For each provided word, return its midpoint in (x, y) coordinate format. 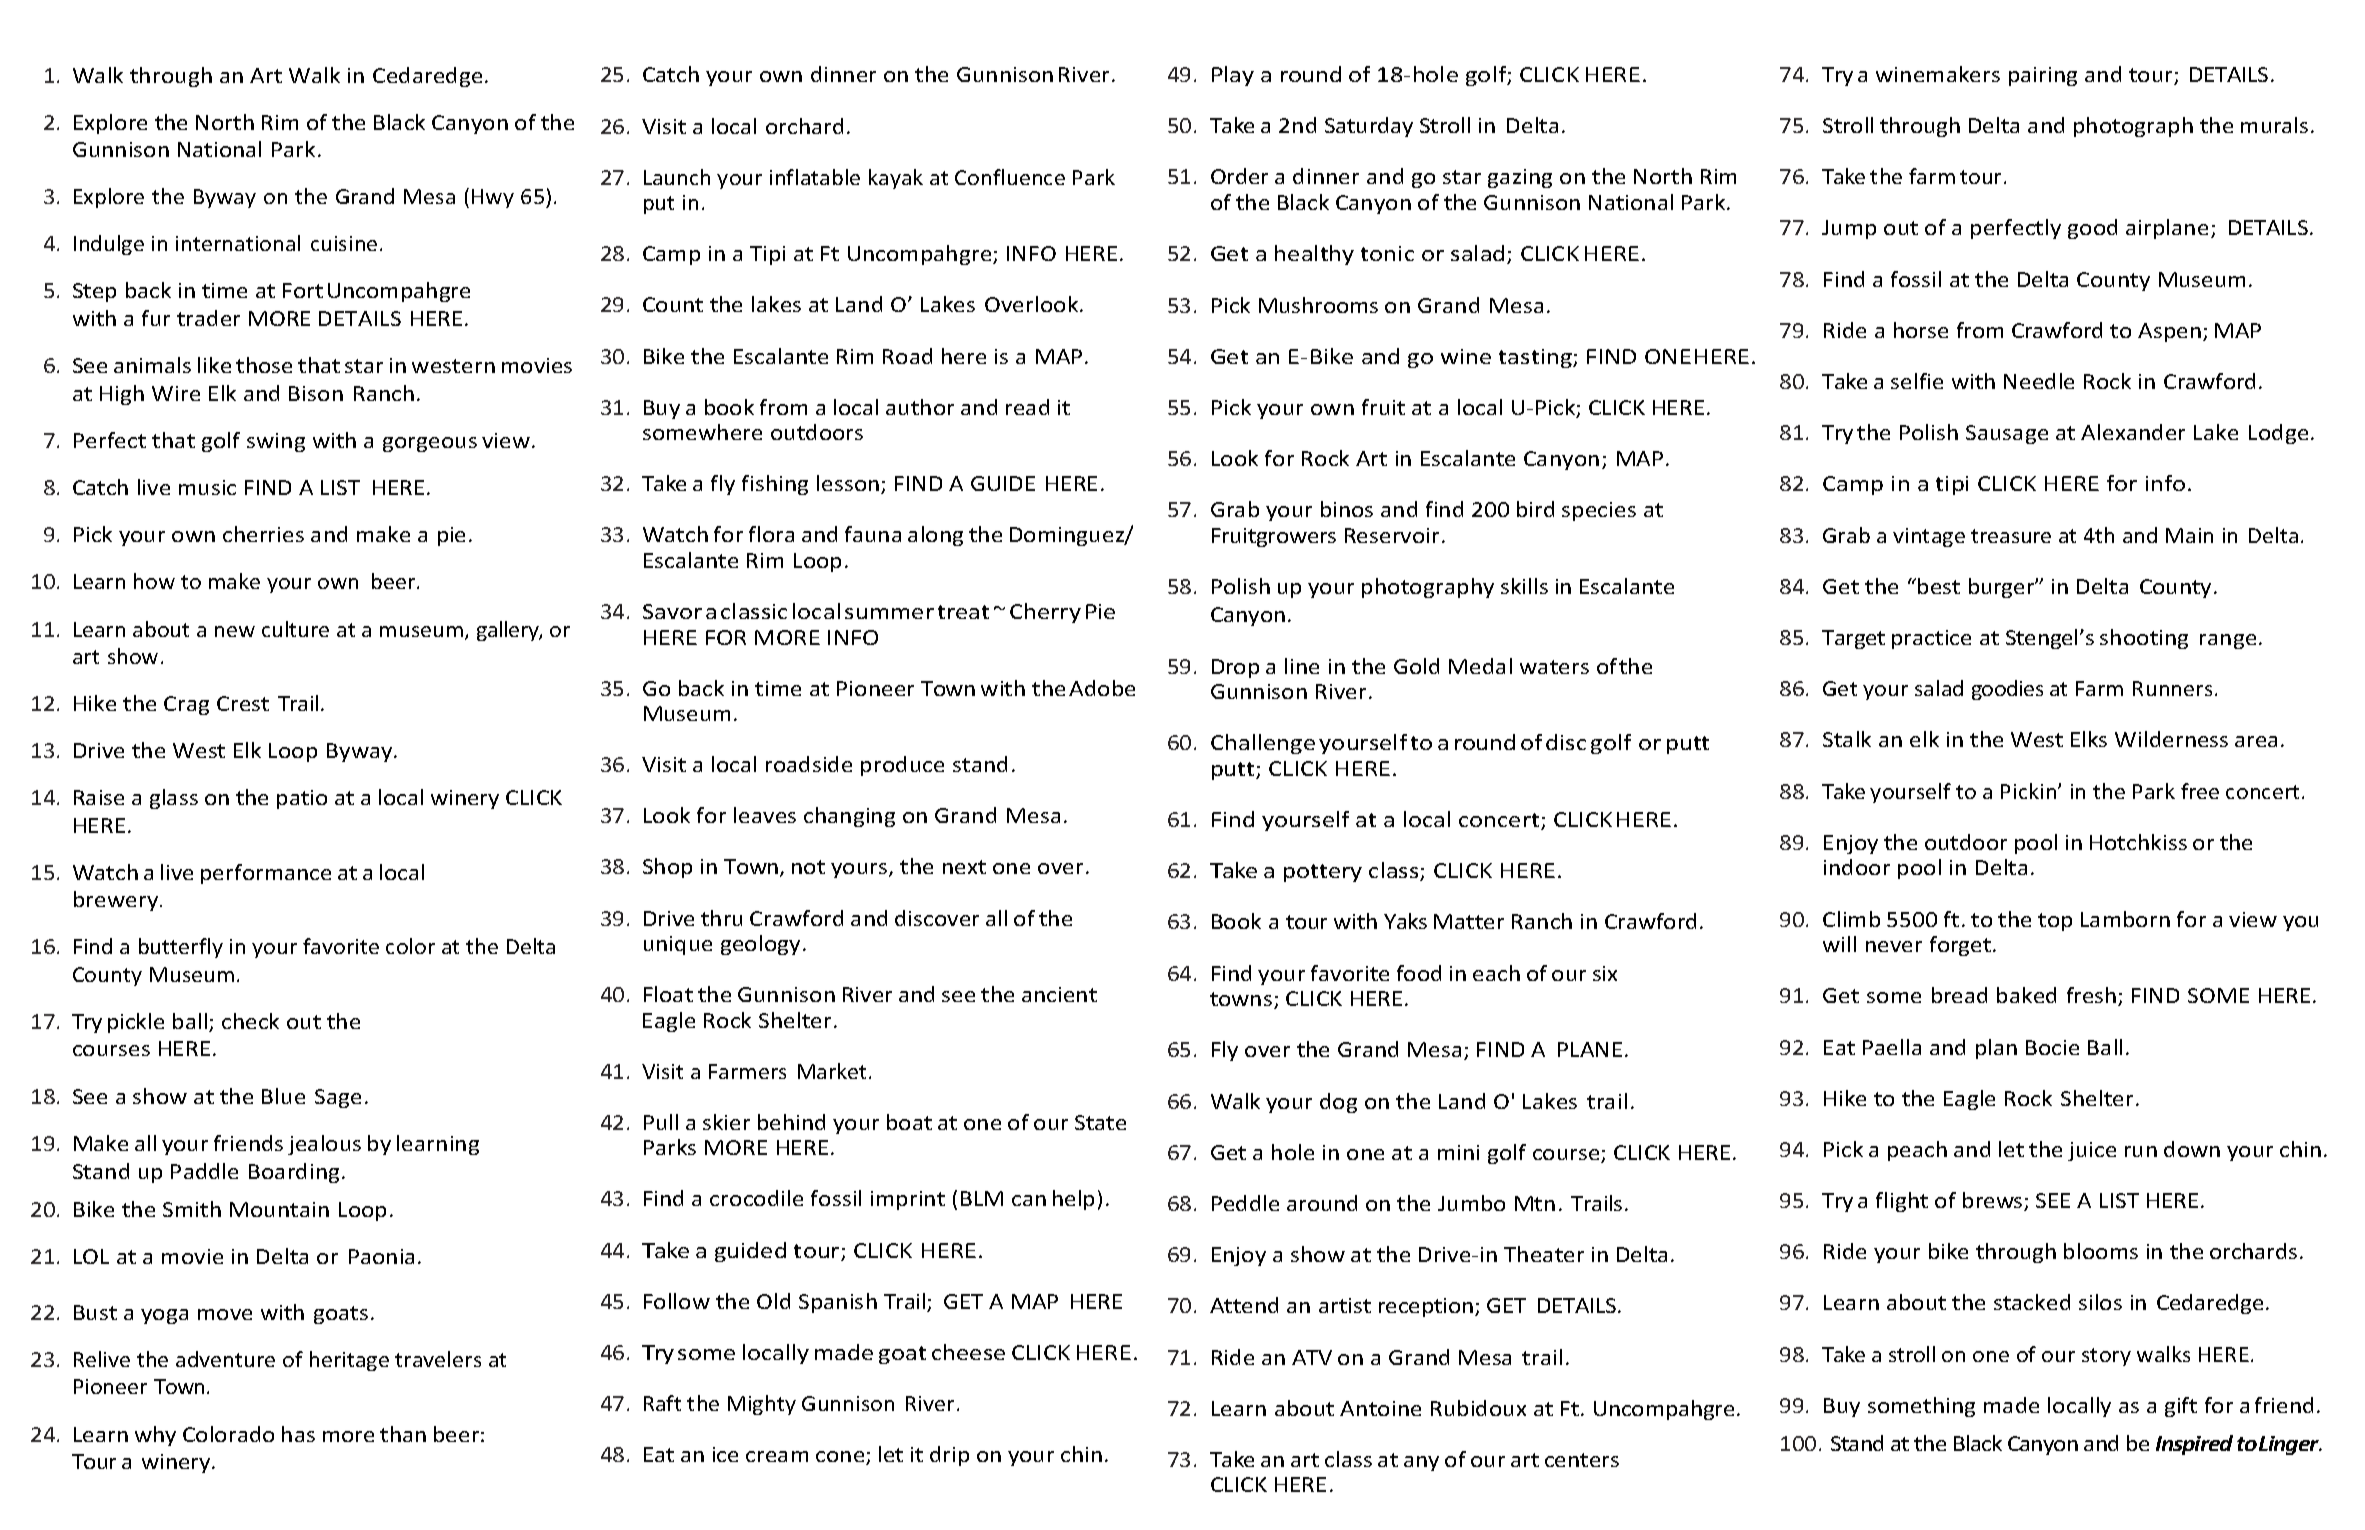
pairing (2043, 76)
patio (302, 799)
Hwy (493, 198)
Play (1233, 76)
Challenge (1263, 744)
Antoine (1380, 1408)
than (403, 1434)
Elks (2089, 739)
